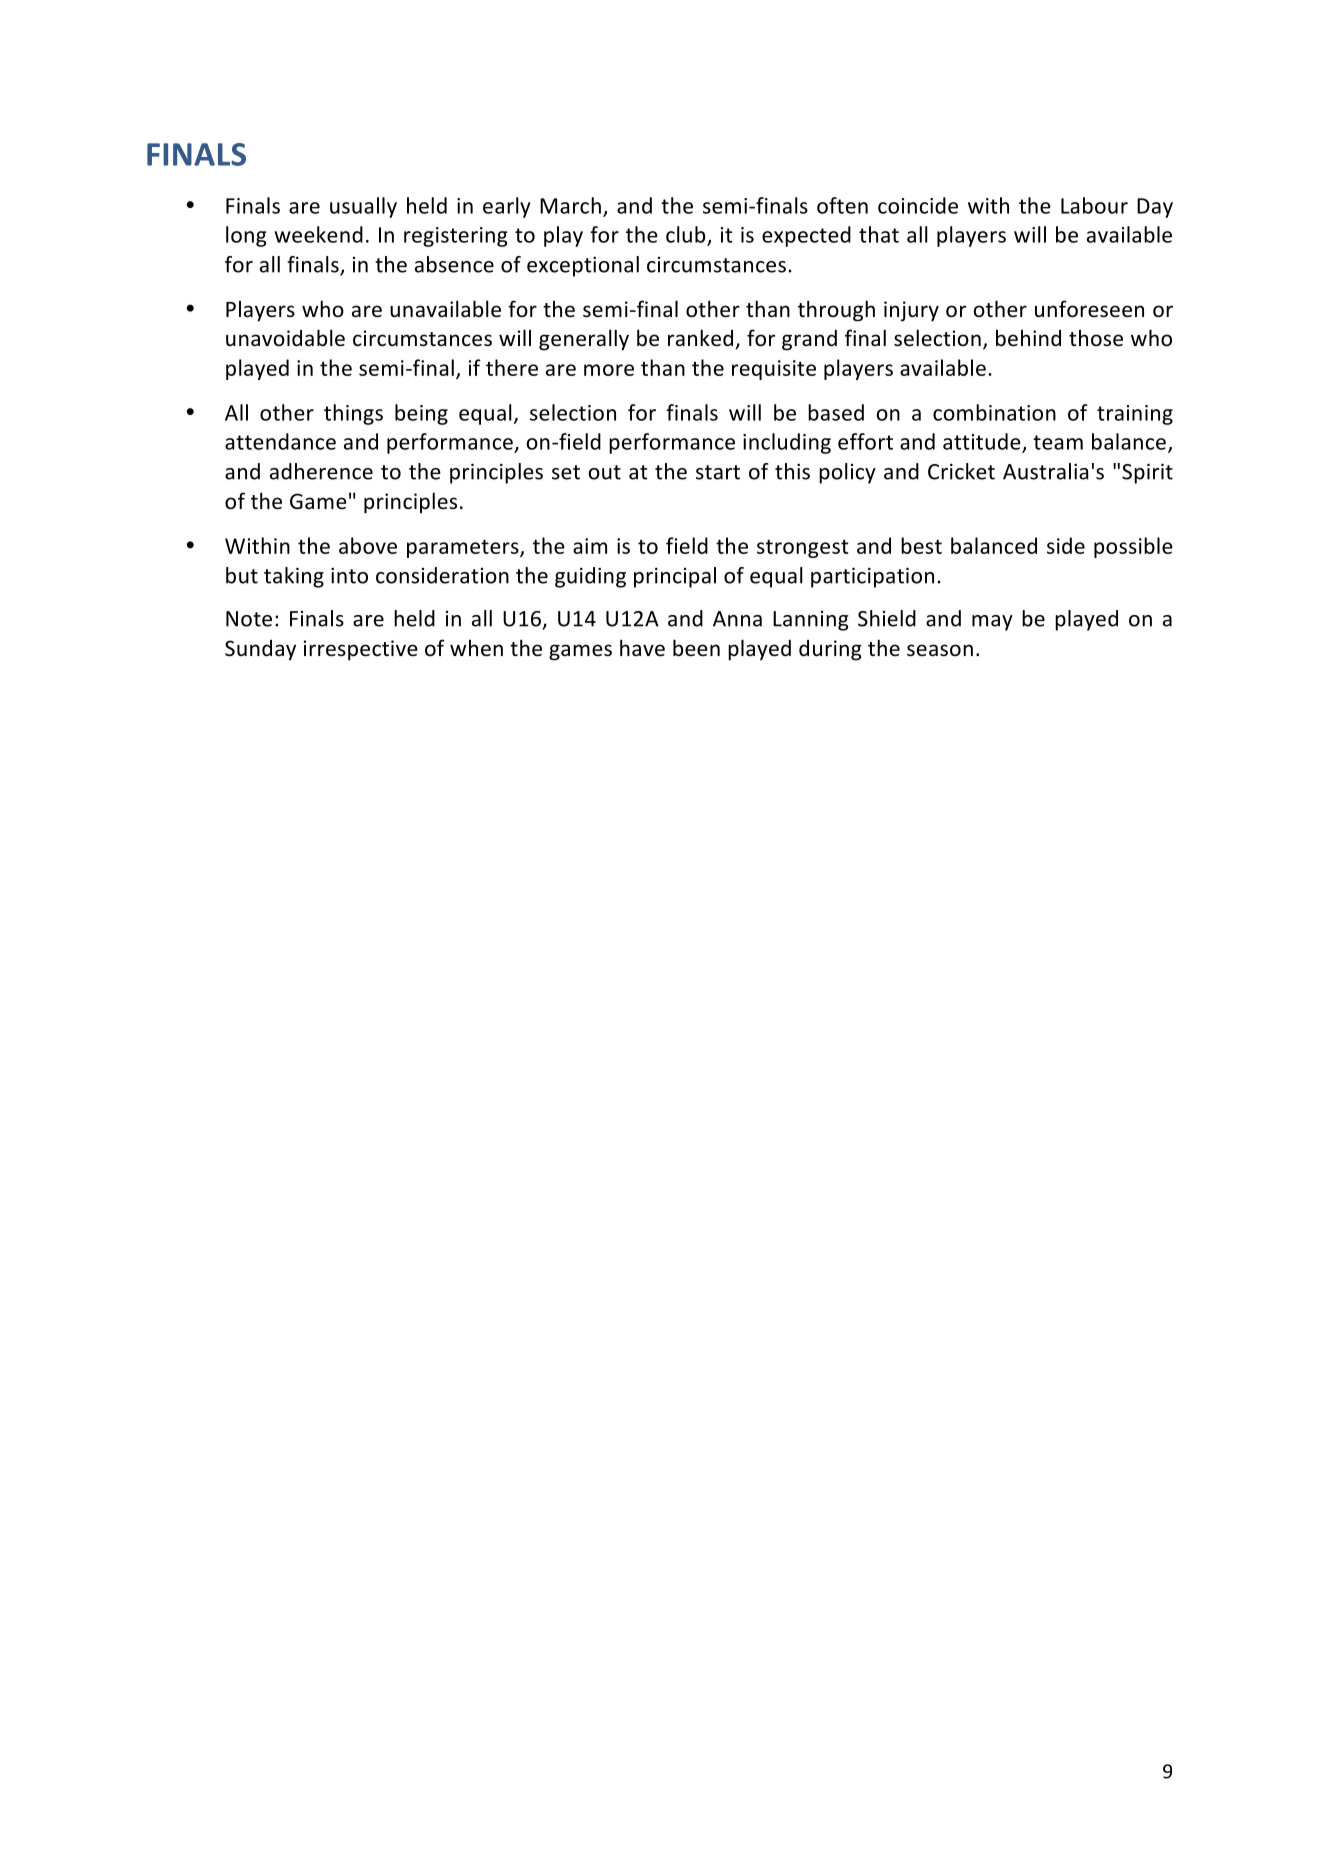 The height and width of the screenshot is (1862, 1317). Describe the element at coordinates (353, 414) in the screenshot. I see `things` at that location.
